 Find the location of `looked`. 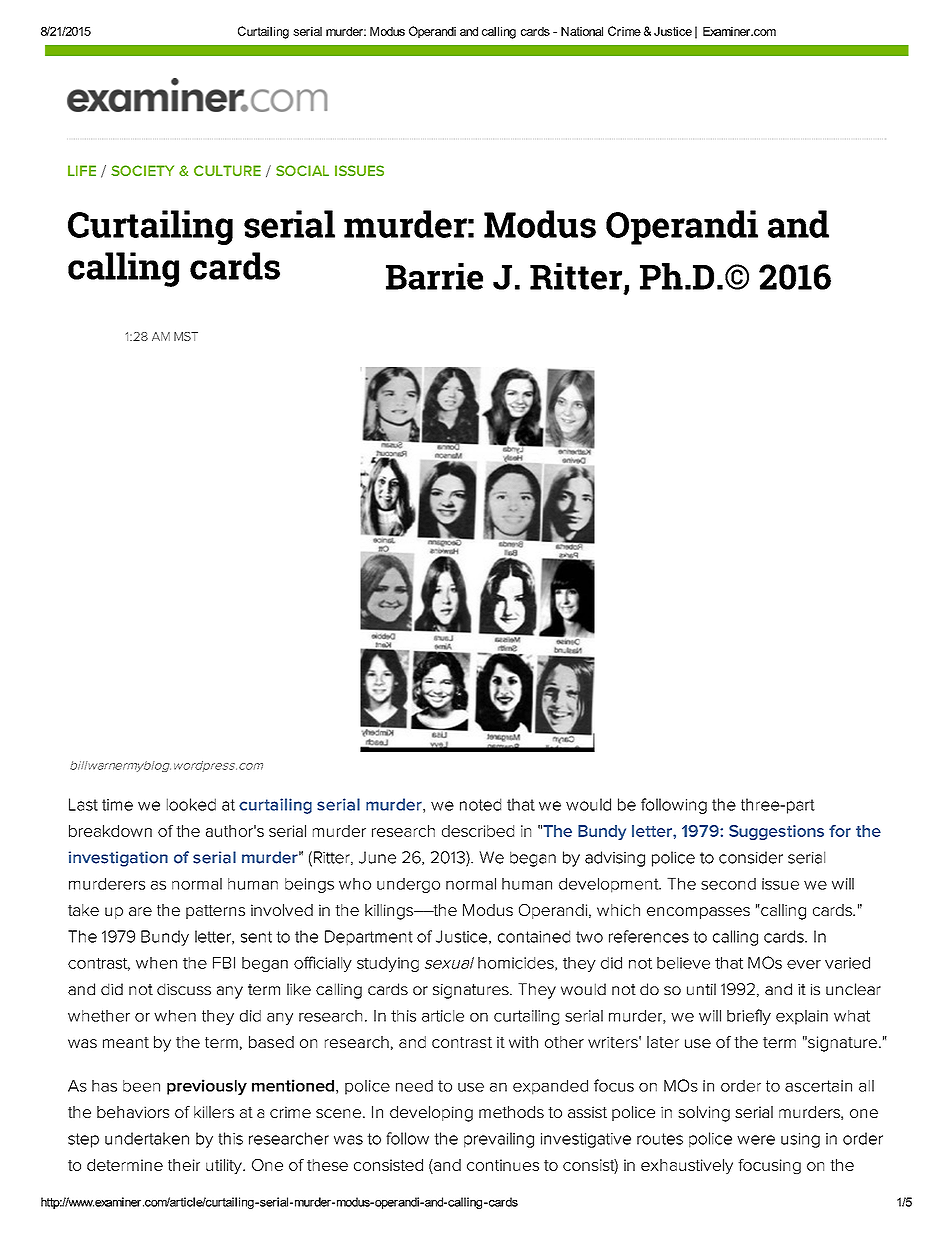

looked is located at coordinates (191, 804).
